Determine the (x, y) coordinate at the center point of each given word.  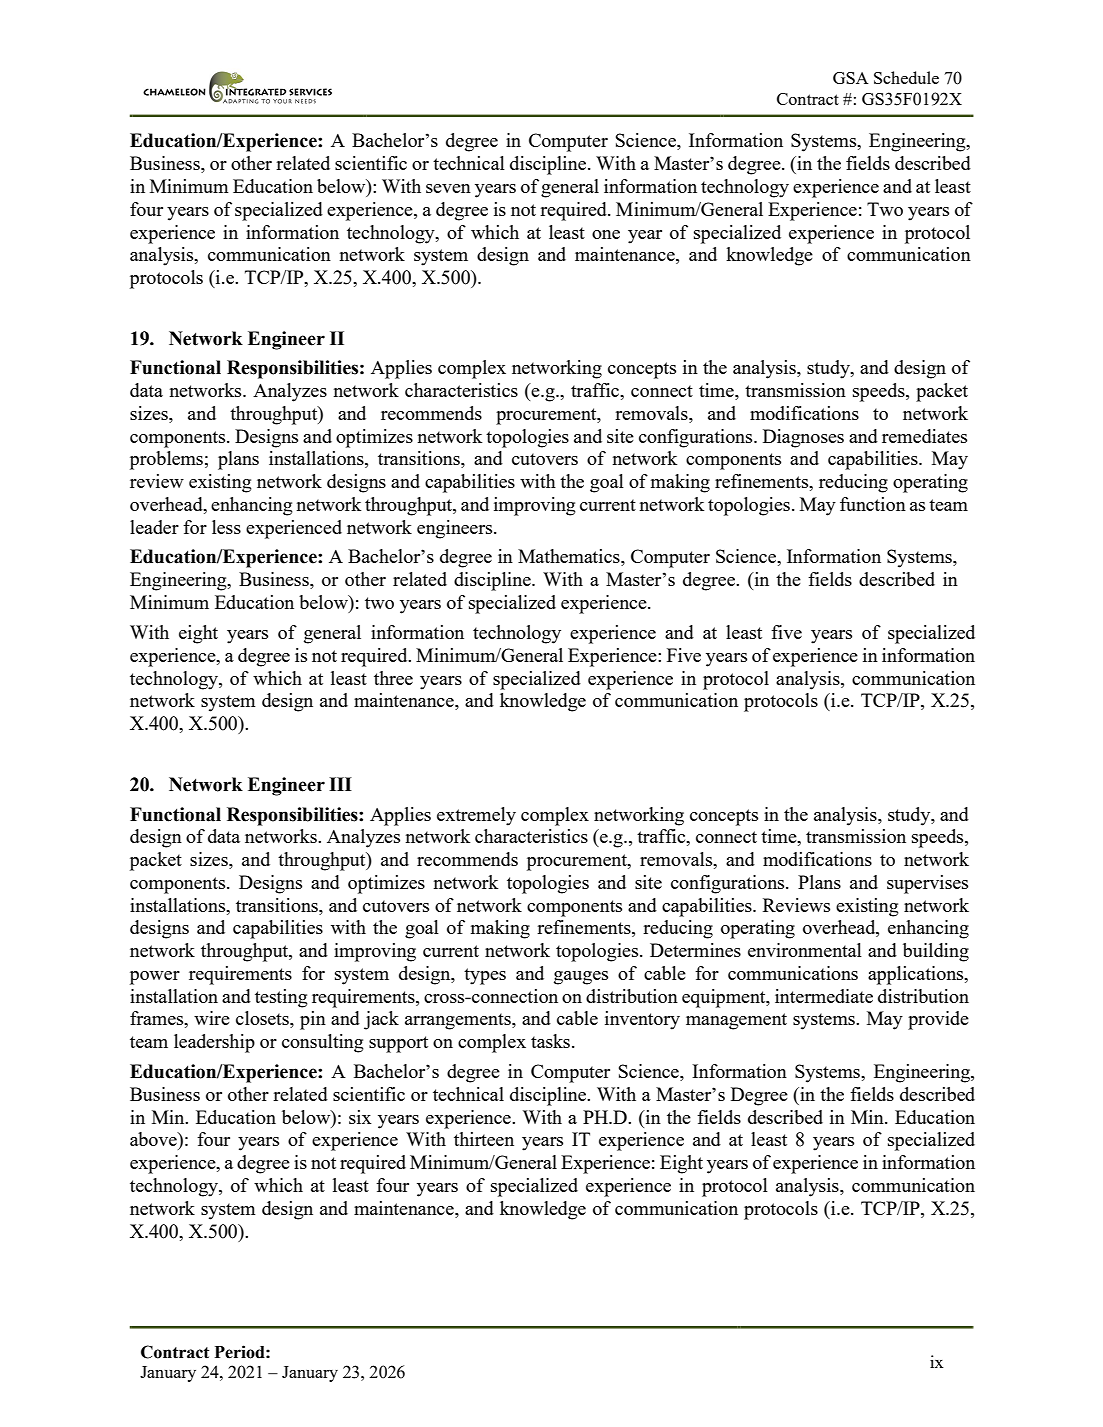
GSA (851, 78)
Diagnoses (803, 438)
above (154, 1139)
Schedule (906, 77)
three (393, 678)
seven (448, 188)
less (226, 527)
